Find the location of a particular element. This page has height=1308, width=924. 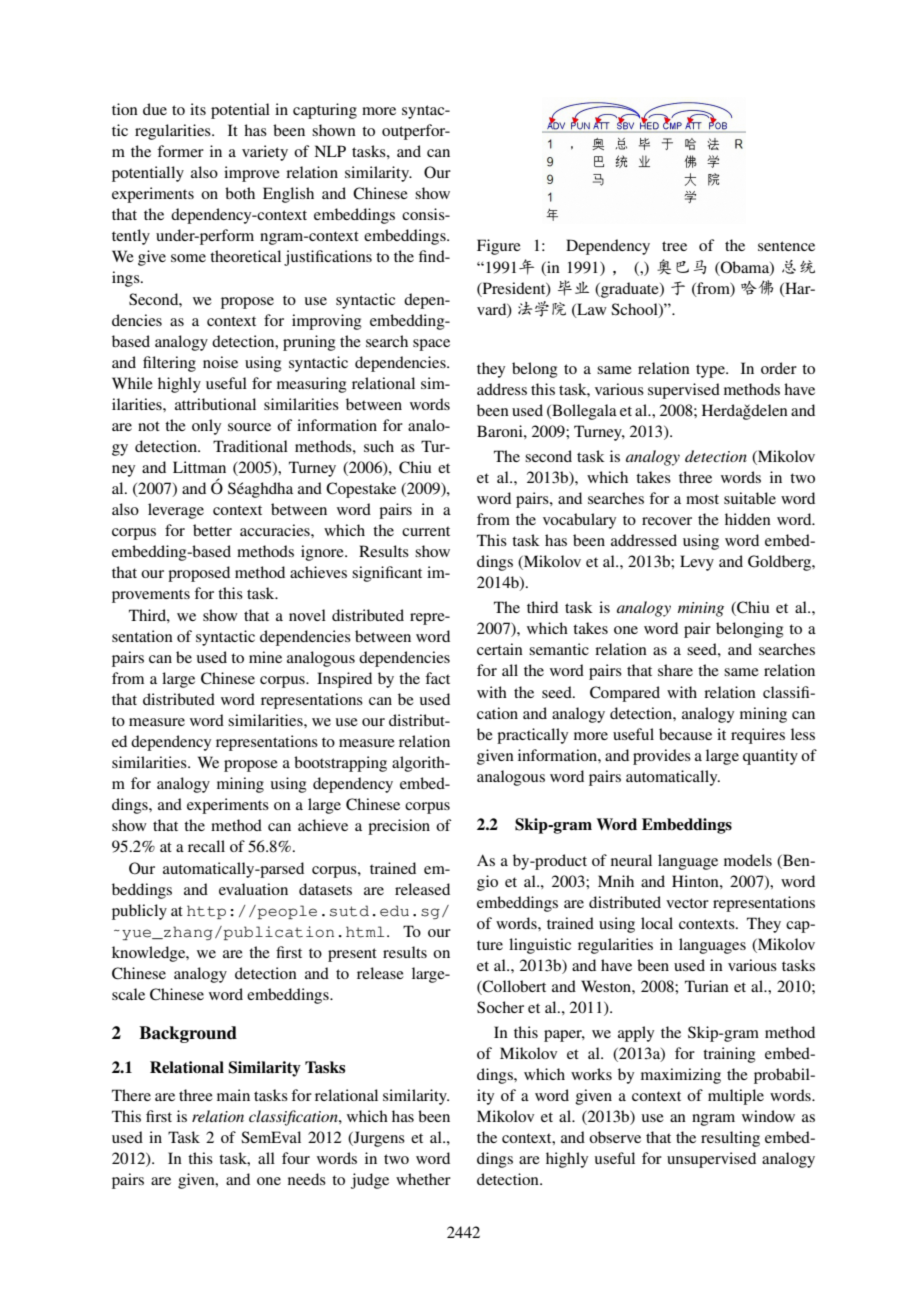

Littman is located at coordinates (199, 467).
